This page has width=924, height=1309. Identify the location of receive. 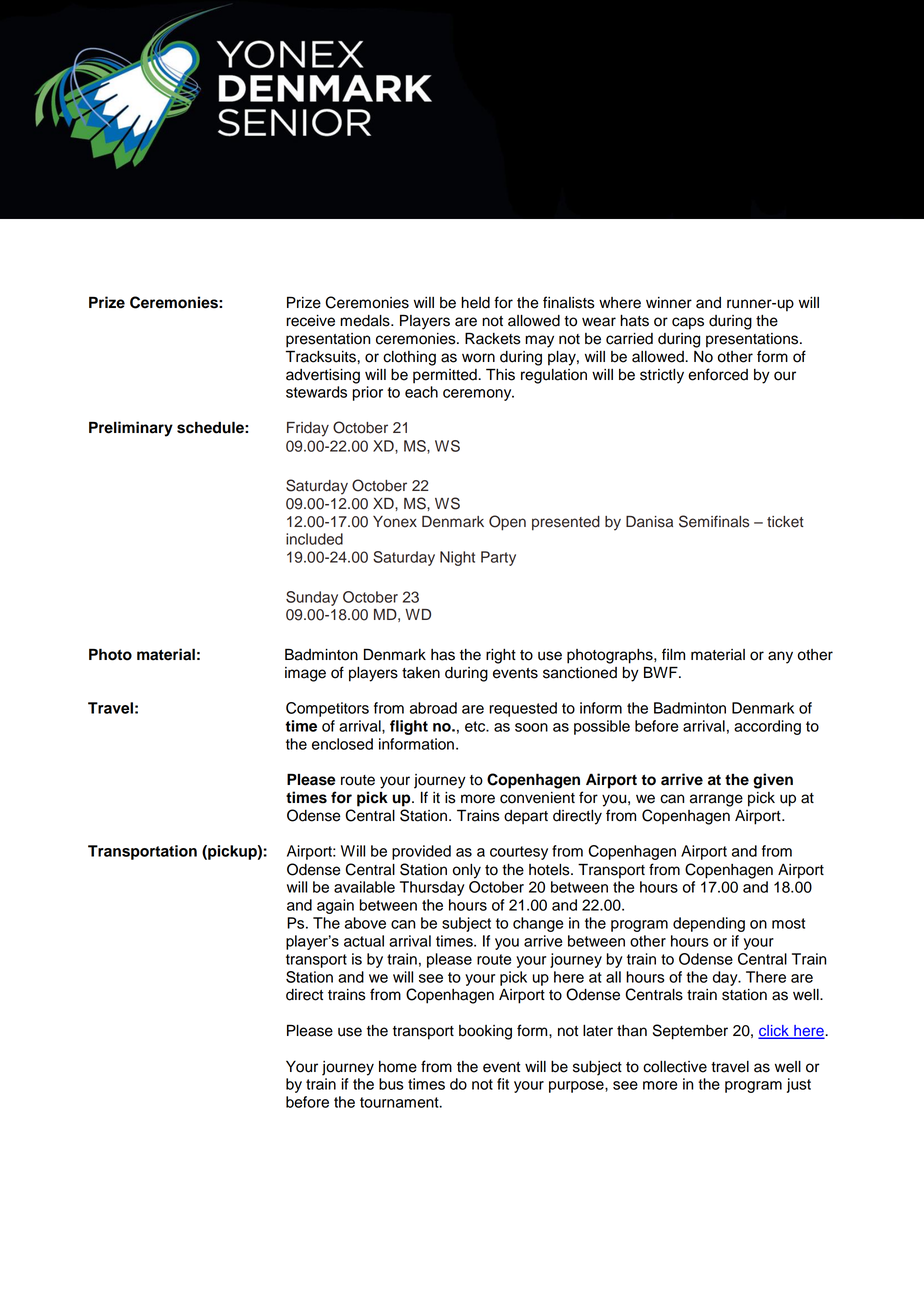
(310, 321).
